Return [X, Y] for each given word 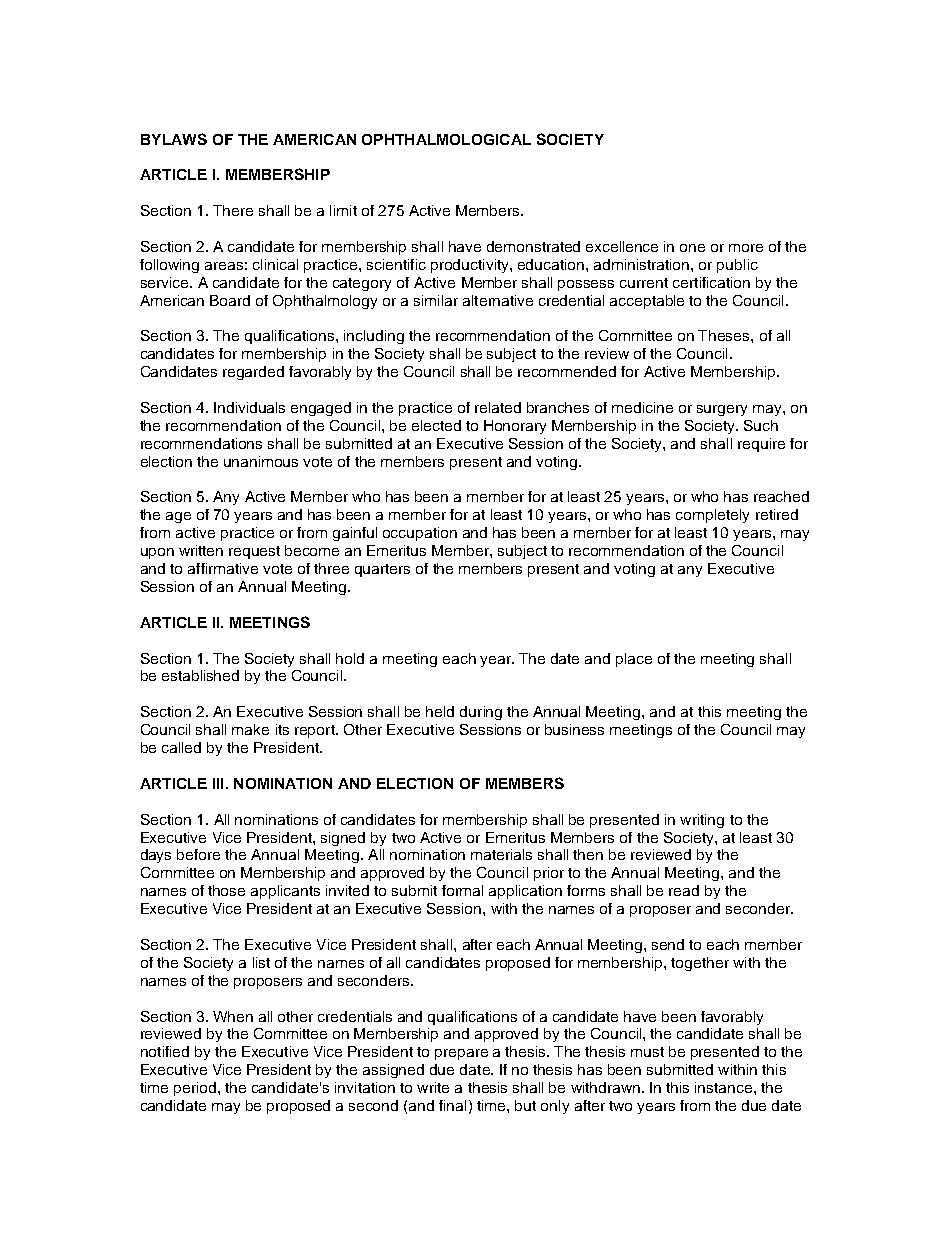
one [692, 248]
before [198, 854]
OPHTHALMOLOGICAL [446, 139]
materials [501, 854]
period [196, 1089]
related [498, 407]
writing [702, 821]
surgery [722, 410]
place [634, 660]
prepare [461, 1054]
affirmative [223, 568]
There [233, 210]
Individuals [249, 407]
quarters [382, 570]
